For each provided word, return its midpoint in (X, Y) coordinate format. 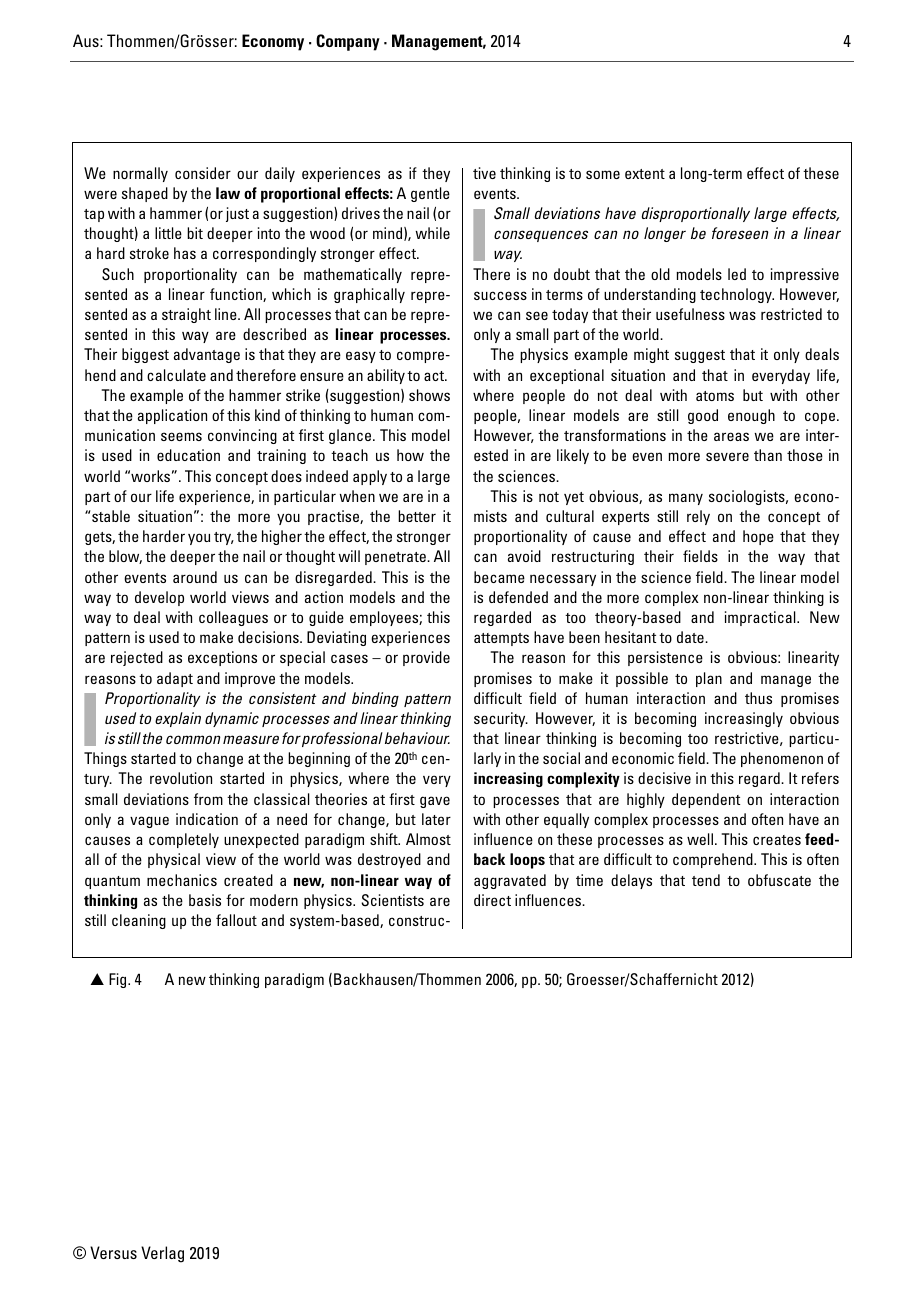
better (417, 516)
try (224, 538)
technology (737, 295)
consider (203, 173)
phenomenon (782, 759)
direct (492, 900)
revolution (181, 778)
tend (706, 880)
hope (758, 537)
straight (186, 315)
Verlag (162, 1254)
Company (348, 42)
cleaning (139, 921)
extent (645, 174)
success (500, 295)
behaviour (417, 738)
